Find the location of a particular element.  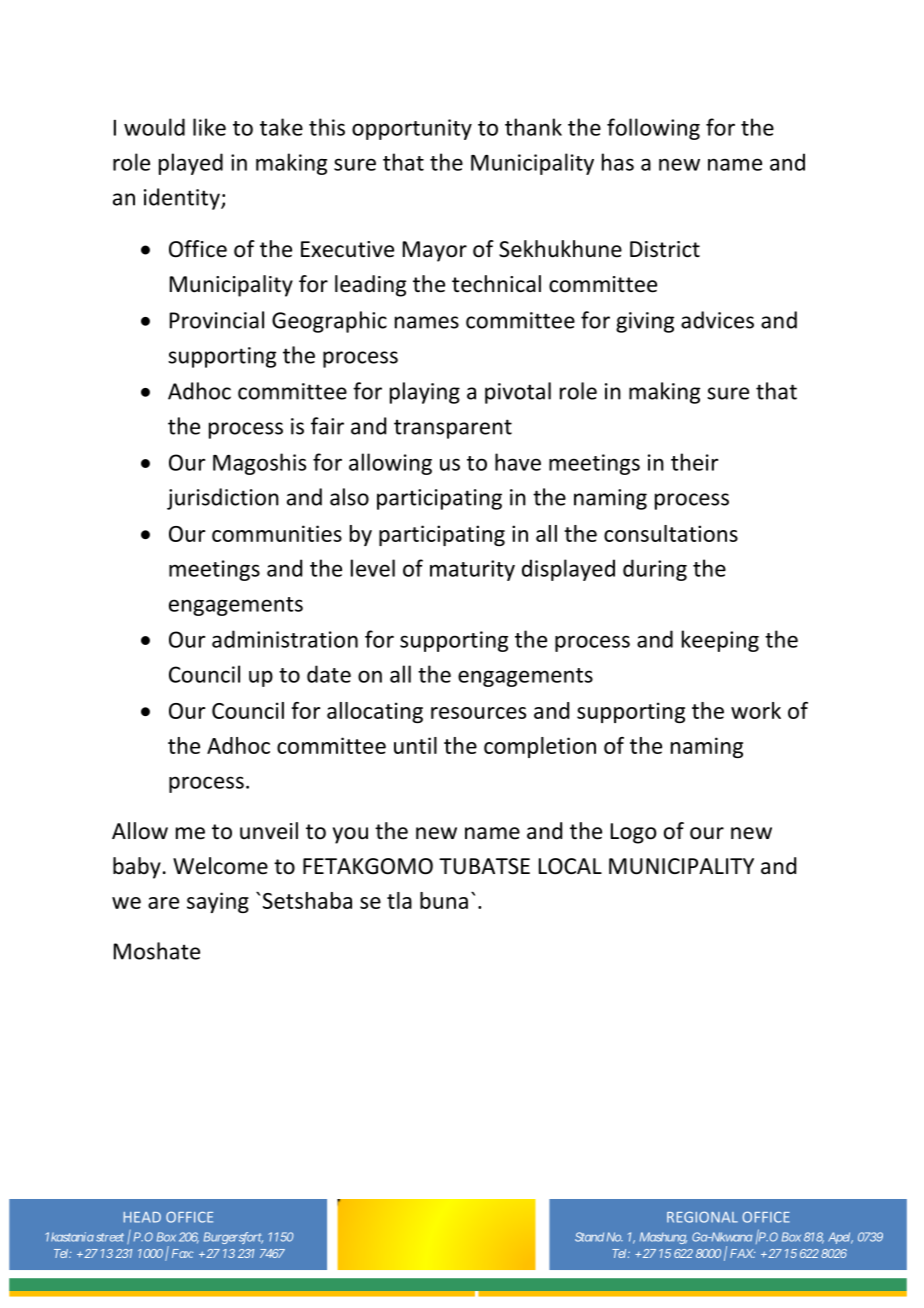

jurisdiction is located at coordinates (223, 499).
